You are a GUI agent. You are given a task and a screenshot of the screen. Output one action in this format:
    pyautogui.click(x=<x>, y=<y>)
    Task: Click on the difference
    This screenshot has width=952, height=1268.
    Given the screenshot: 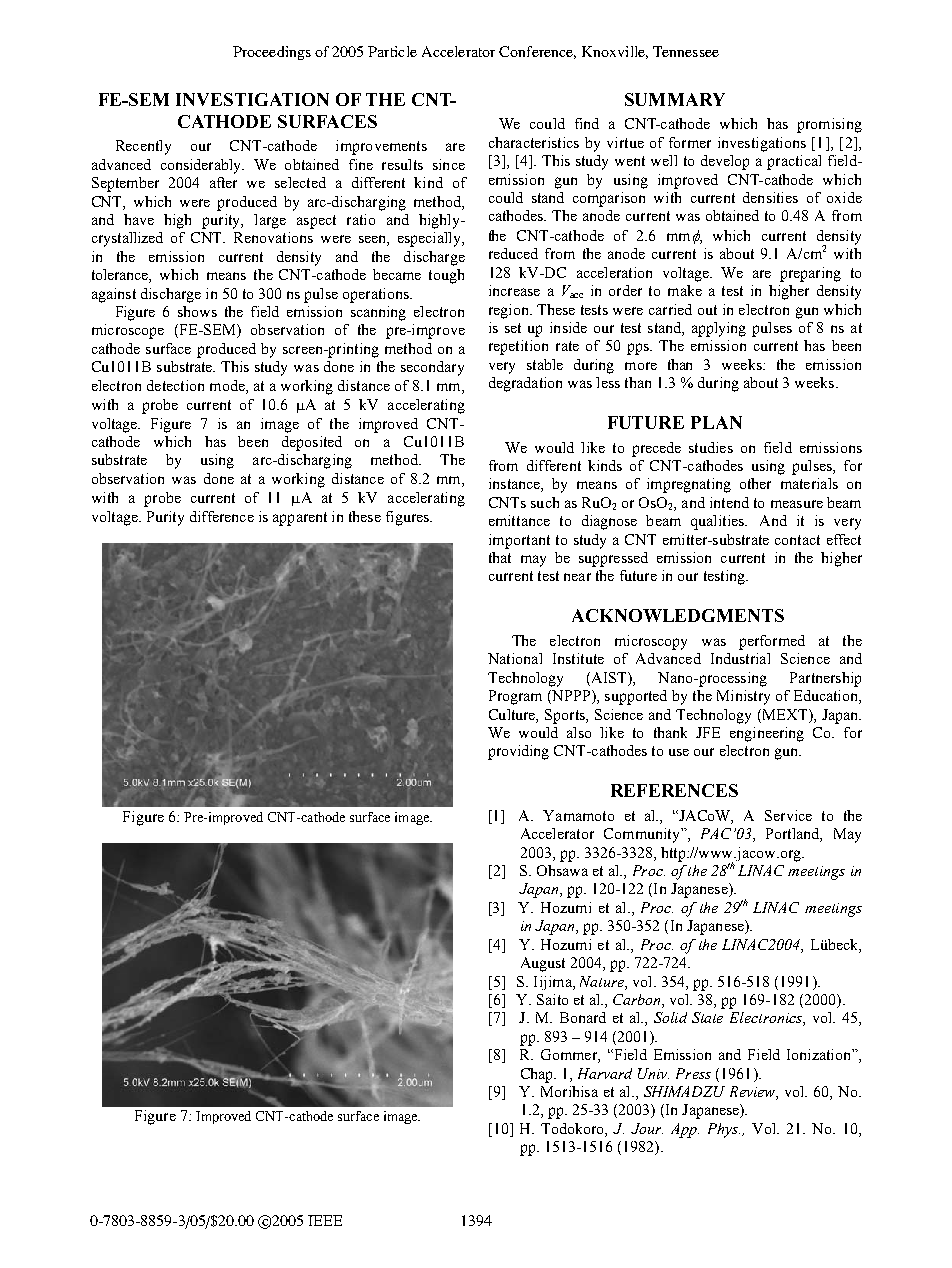 What is the action you would take?
    pyautogui.click(x=222, y=516)
